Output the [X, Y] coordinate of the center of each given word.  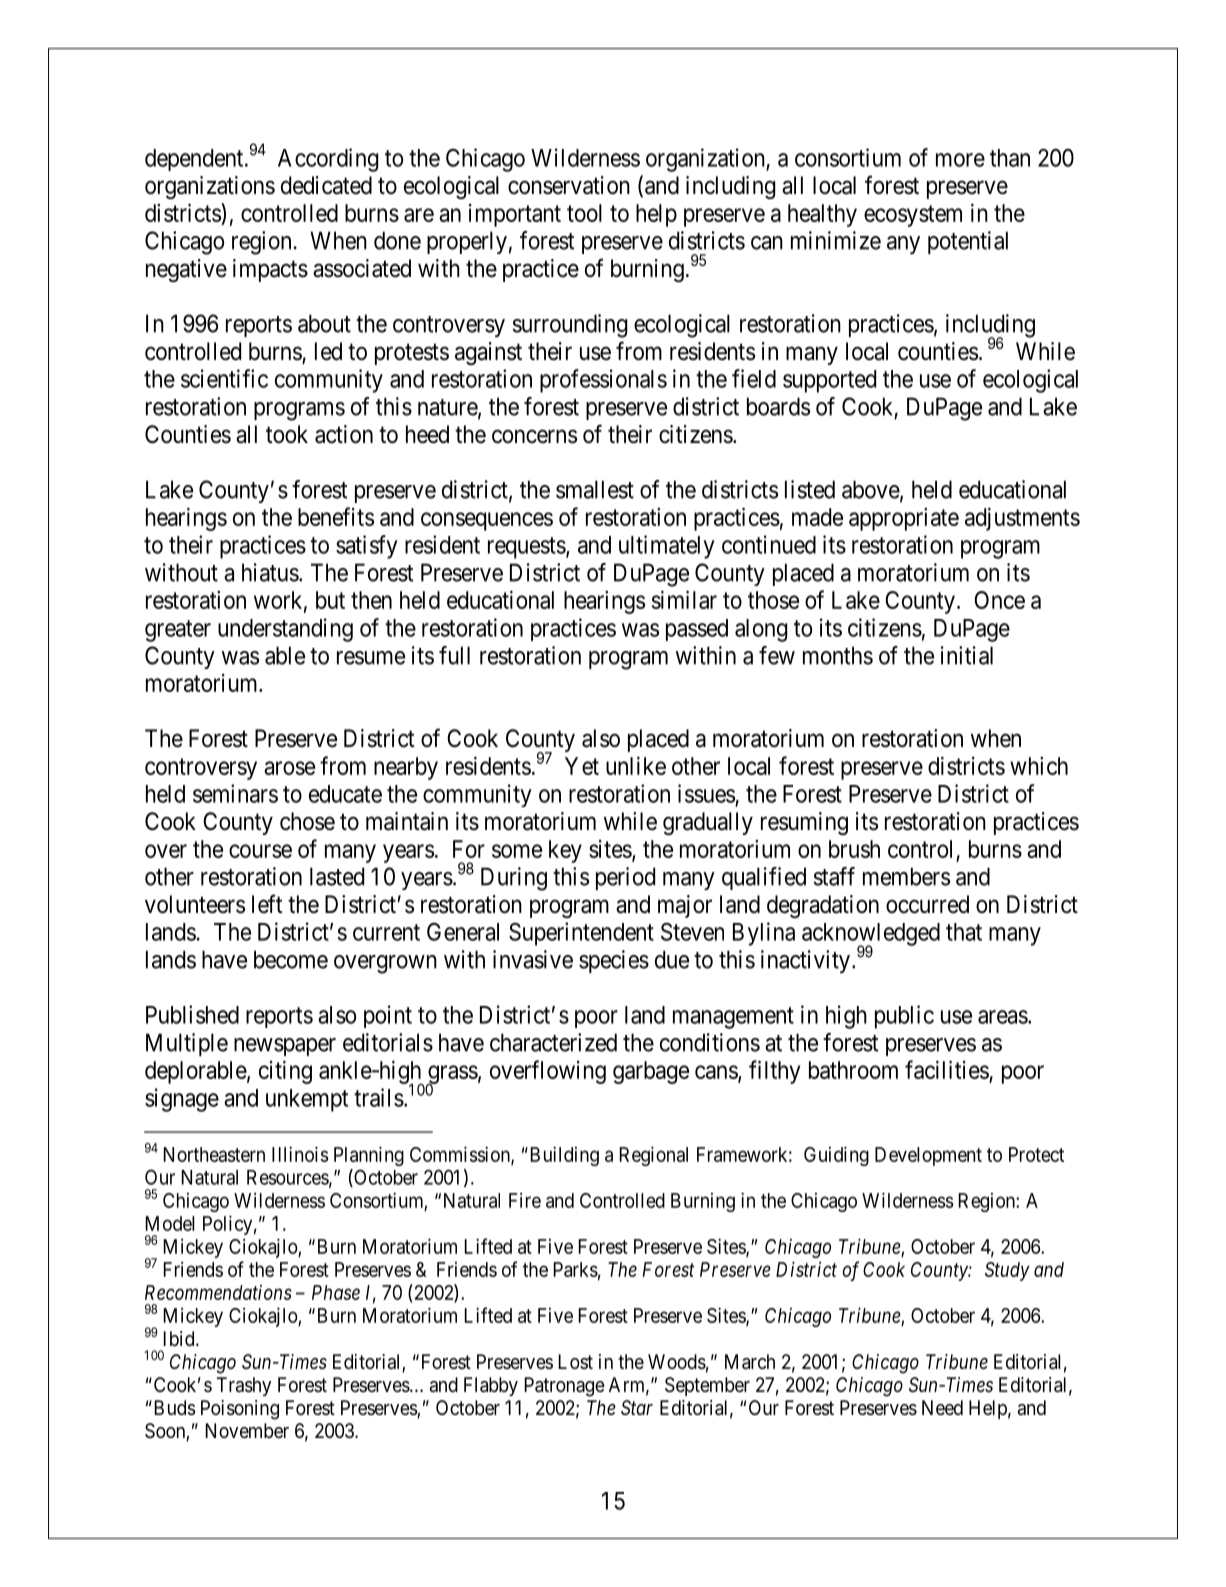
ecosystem [913, 216]
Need [942, 1407]
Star [637, 1407]
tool [584, 213]
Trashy [244, 1386]
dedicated [326, 185]
